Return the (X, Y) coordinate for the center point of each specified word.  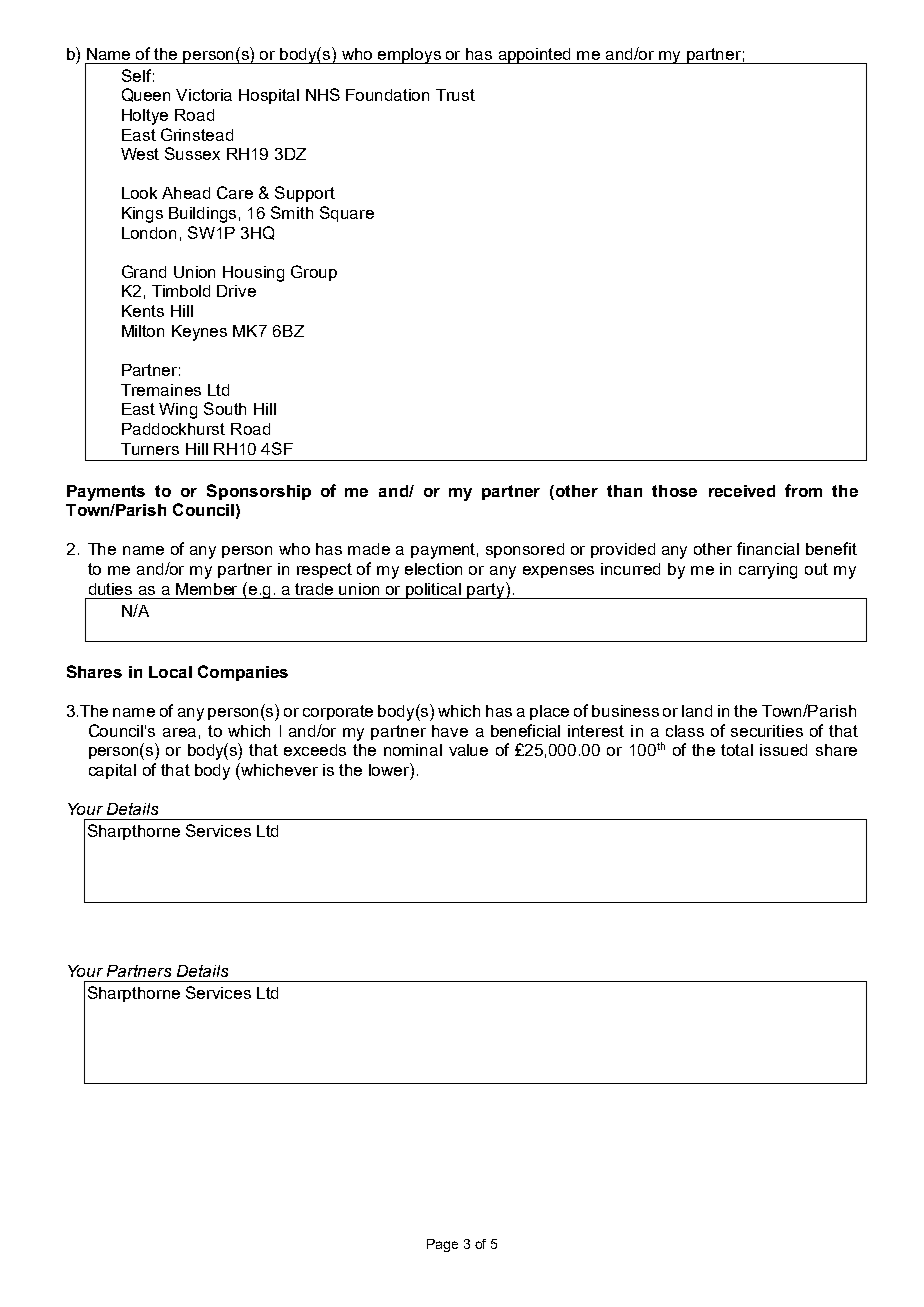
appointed (535, 56)
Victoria (204, 95)
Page (442, 1245)
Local (170, 672)
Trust (455, 95)
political (434, 591)
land (697, 711)
